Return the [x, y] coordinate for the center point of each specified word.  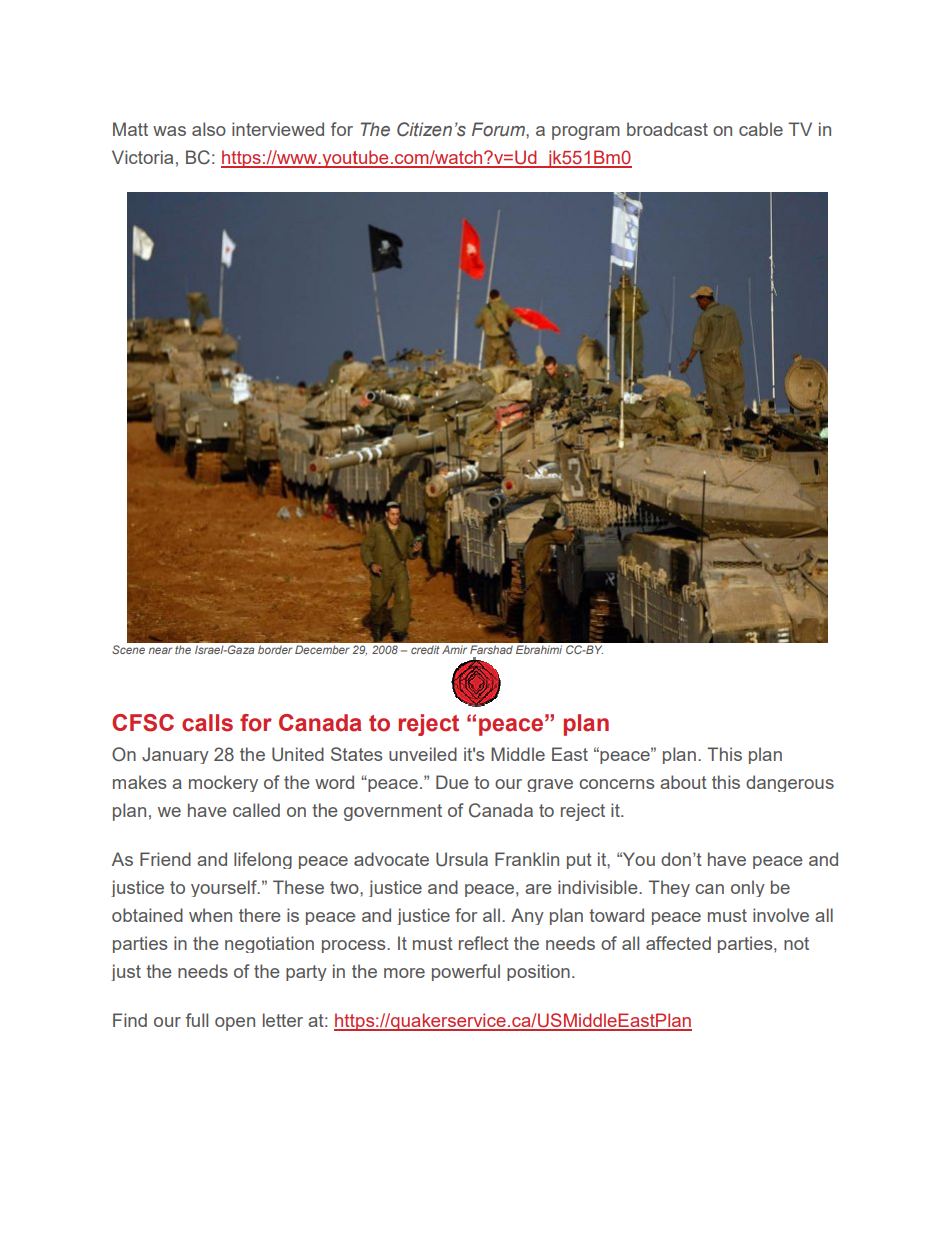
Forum [499, 129]
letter [283, 1020]
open [235, 1024]
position [538, 972]
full [197, 1020]
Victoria [142, 157]
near [161, 650]
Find [130, 1020]
